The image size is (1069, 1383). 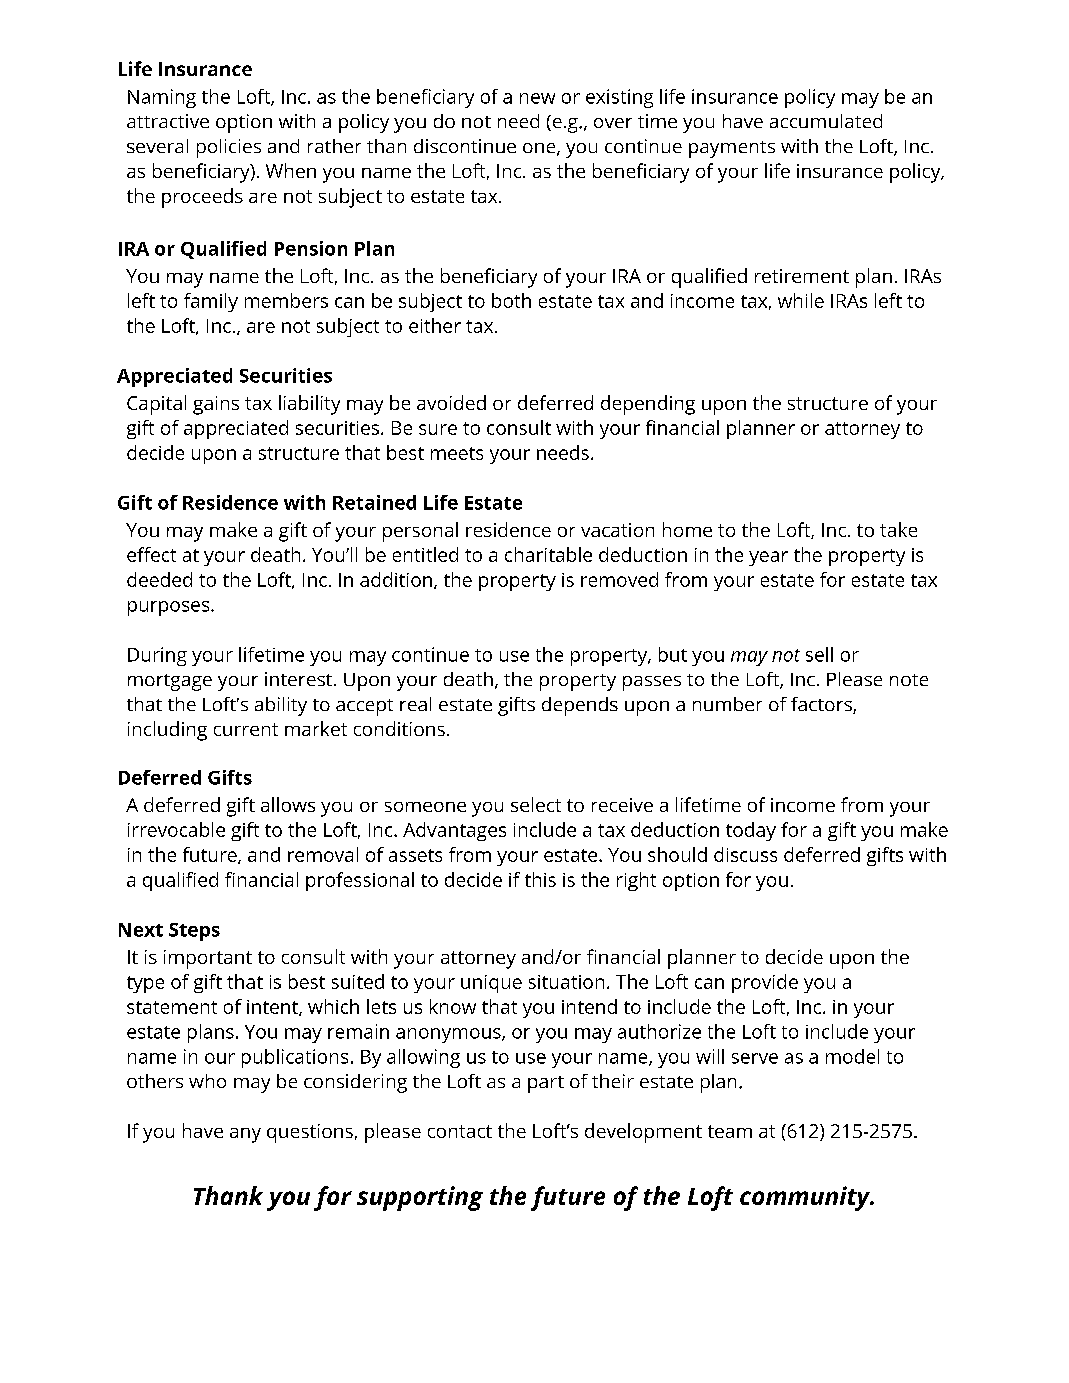 I want to click on depends, so click(x=580, y=706).
